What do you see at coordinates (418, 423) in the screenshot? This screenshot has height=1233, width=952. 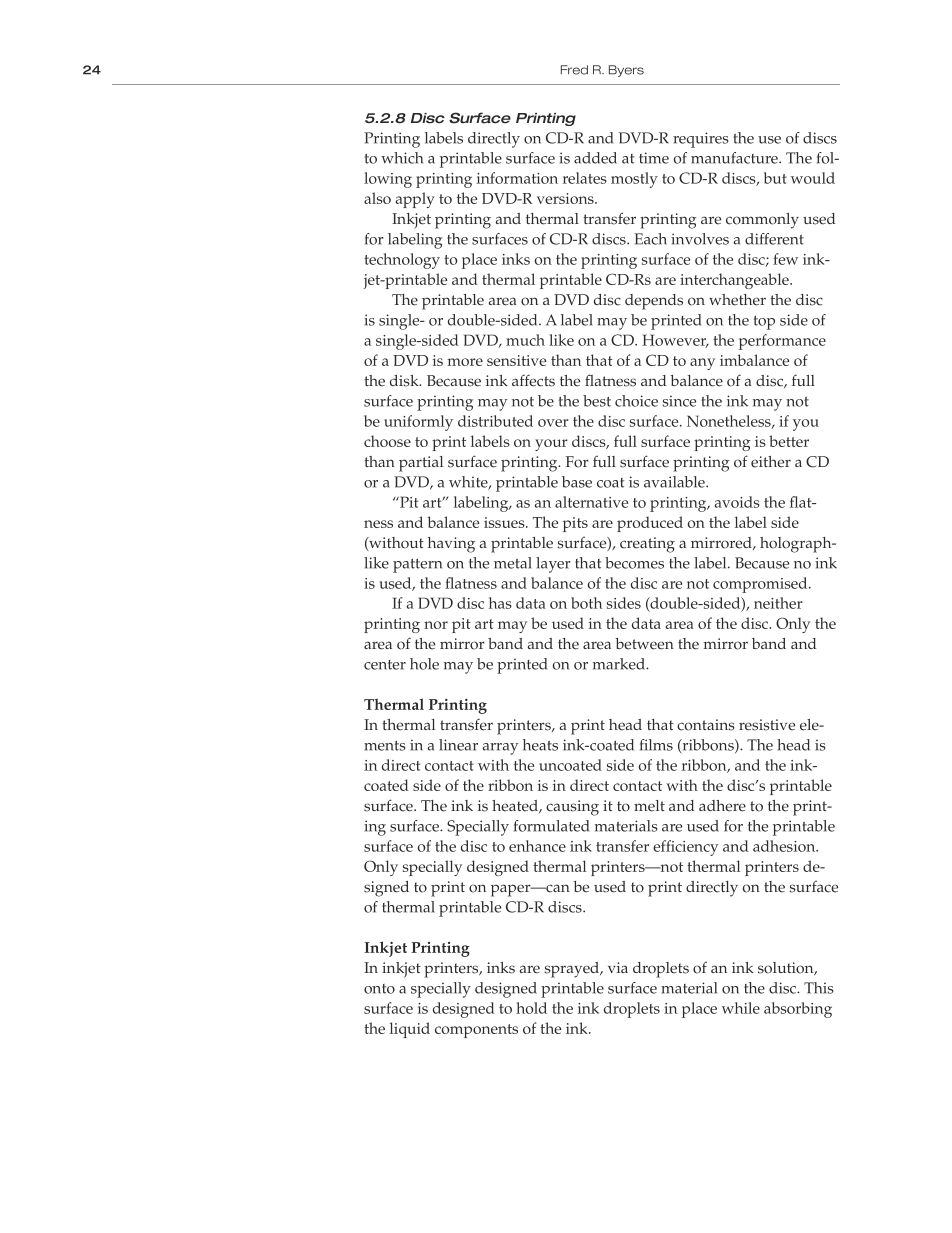 I see `uniformly` at bounding box center [418, 423].
